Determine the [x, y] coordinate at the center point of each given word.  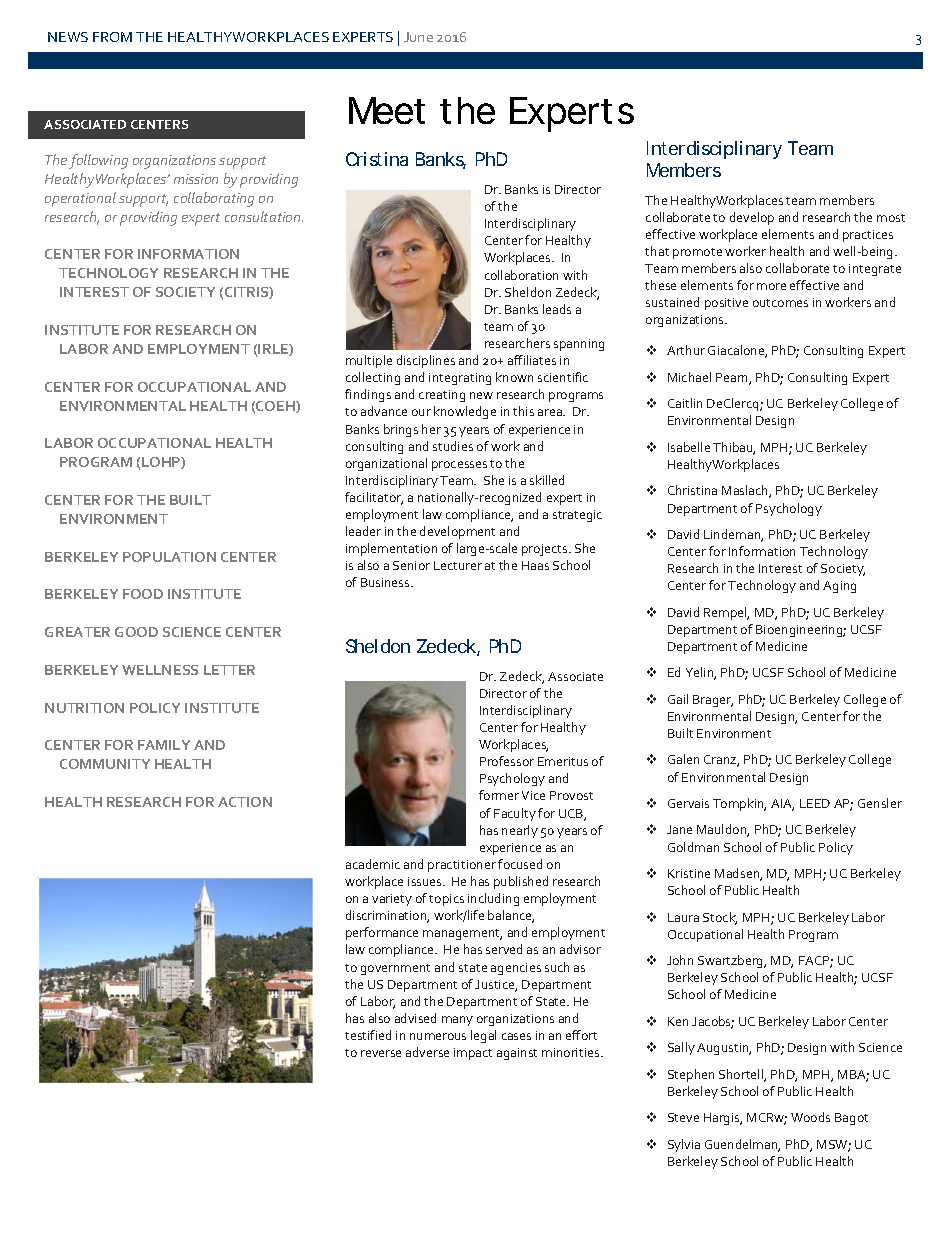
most [891, 218]
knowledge [465, 412]
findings [368, 395]
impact [473, 1054]
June [418, 37]
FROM [112, 37]
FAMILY [164, 745]
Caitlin [685, 403]
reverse [381, 1053]
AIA [782, 805]
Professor [507, 761]
